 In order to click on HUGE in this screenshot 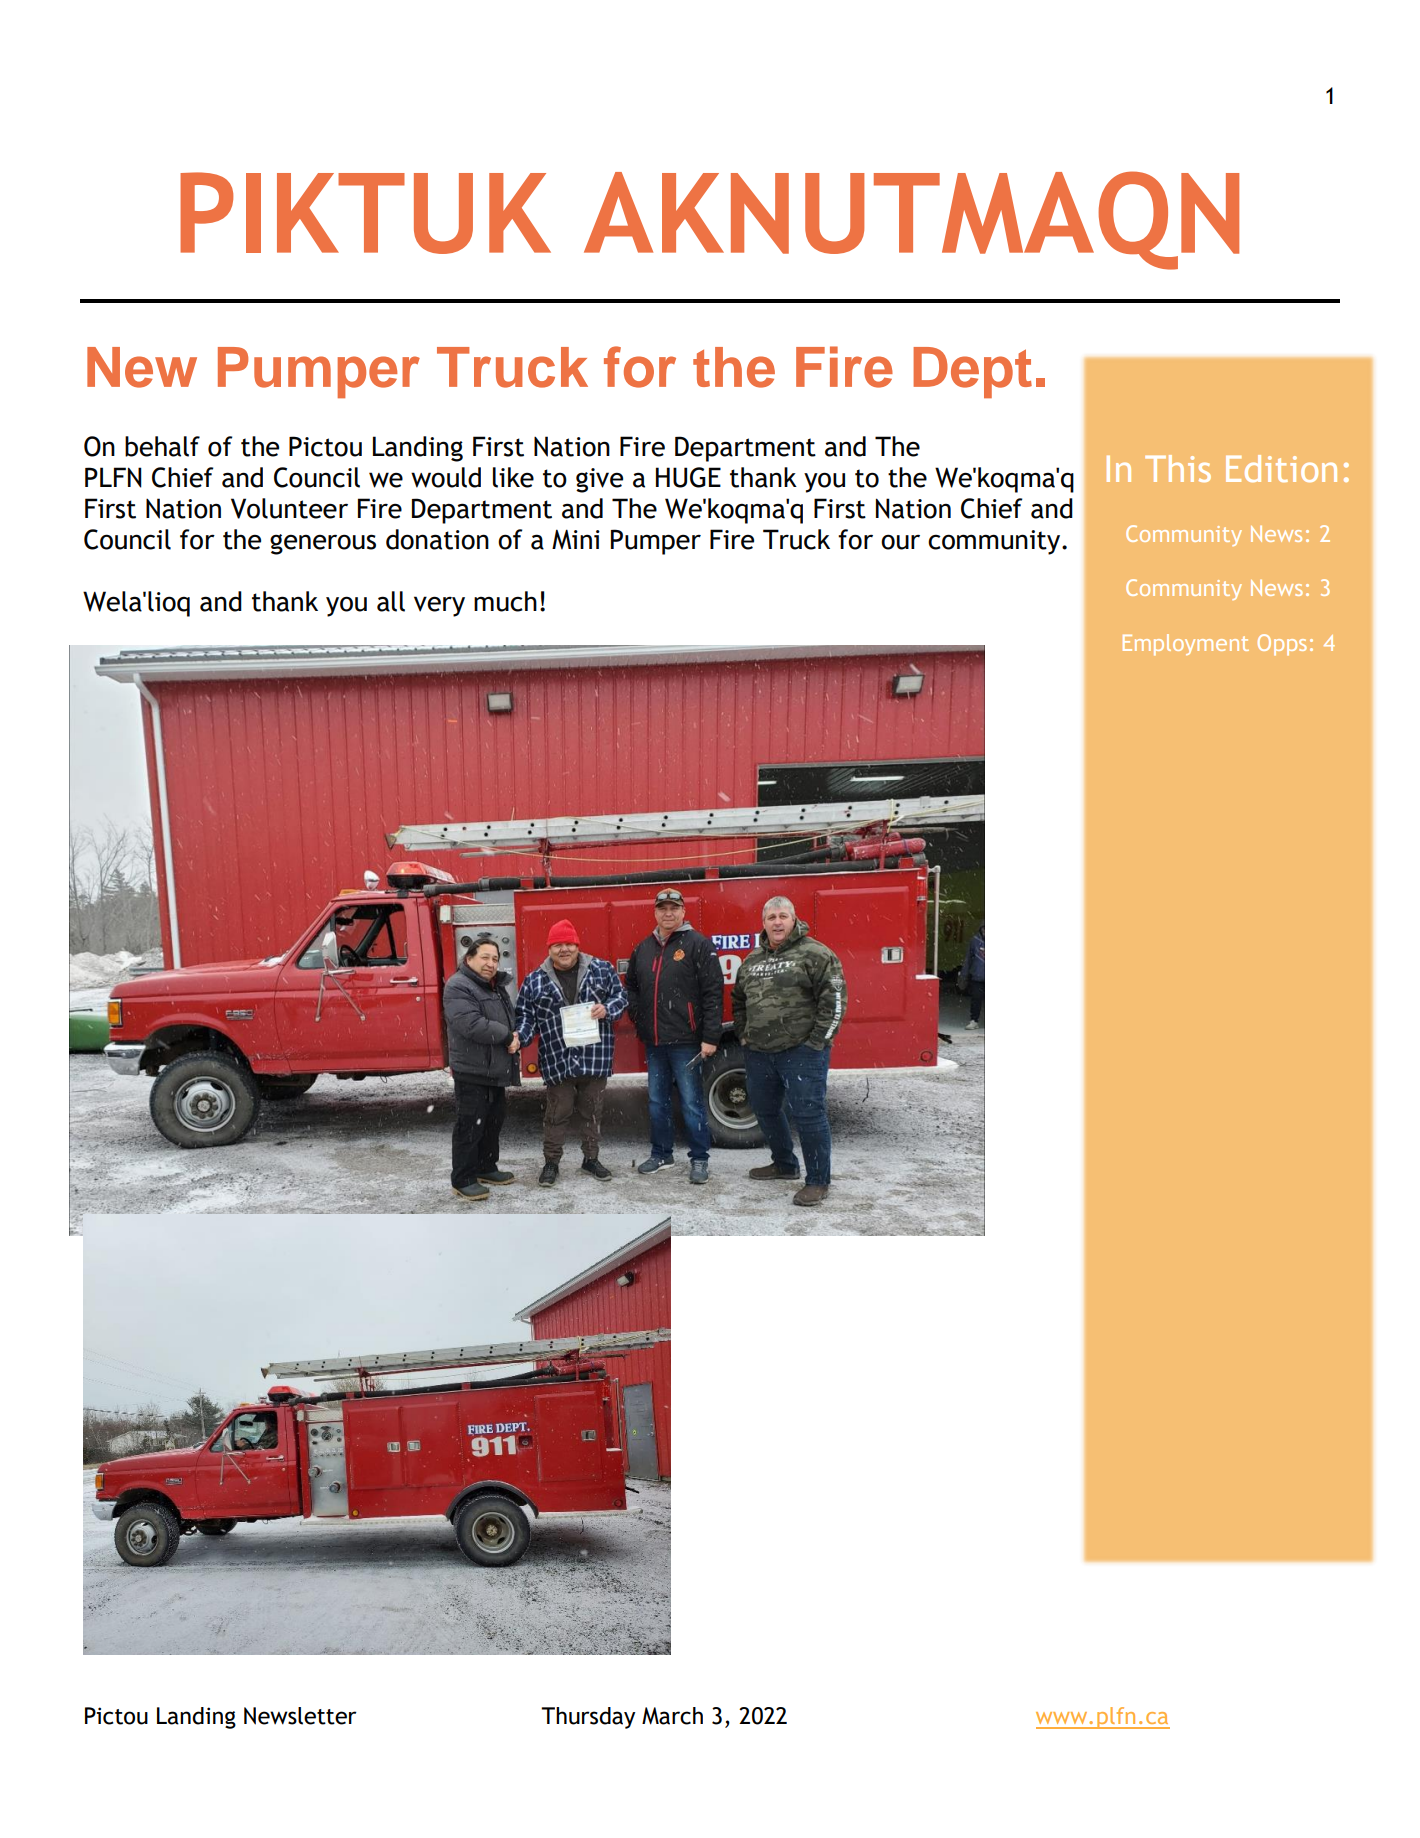, I will do `click(688, 477)`.
